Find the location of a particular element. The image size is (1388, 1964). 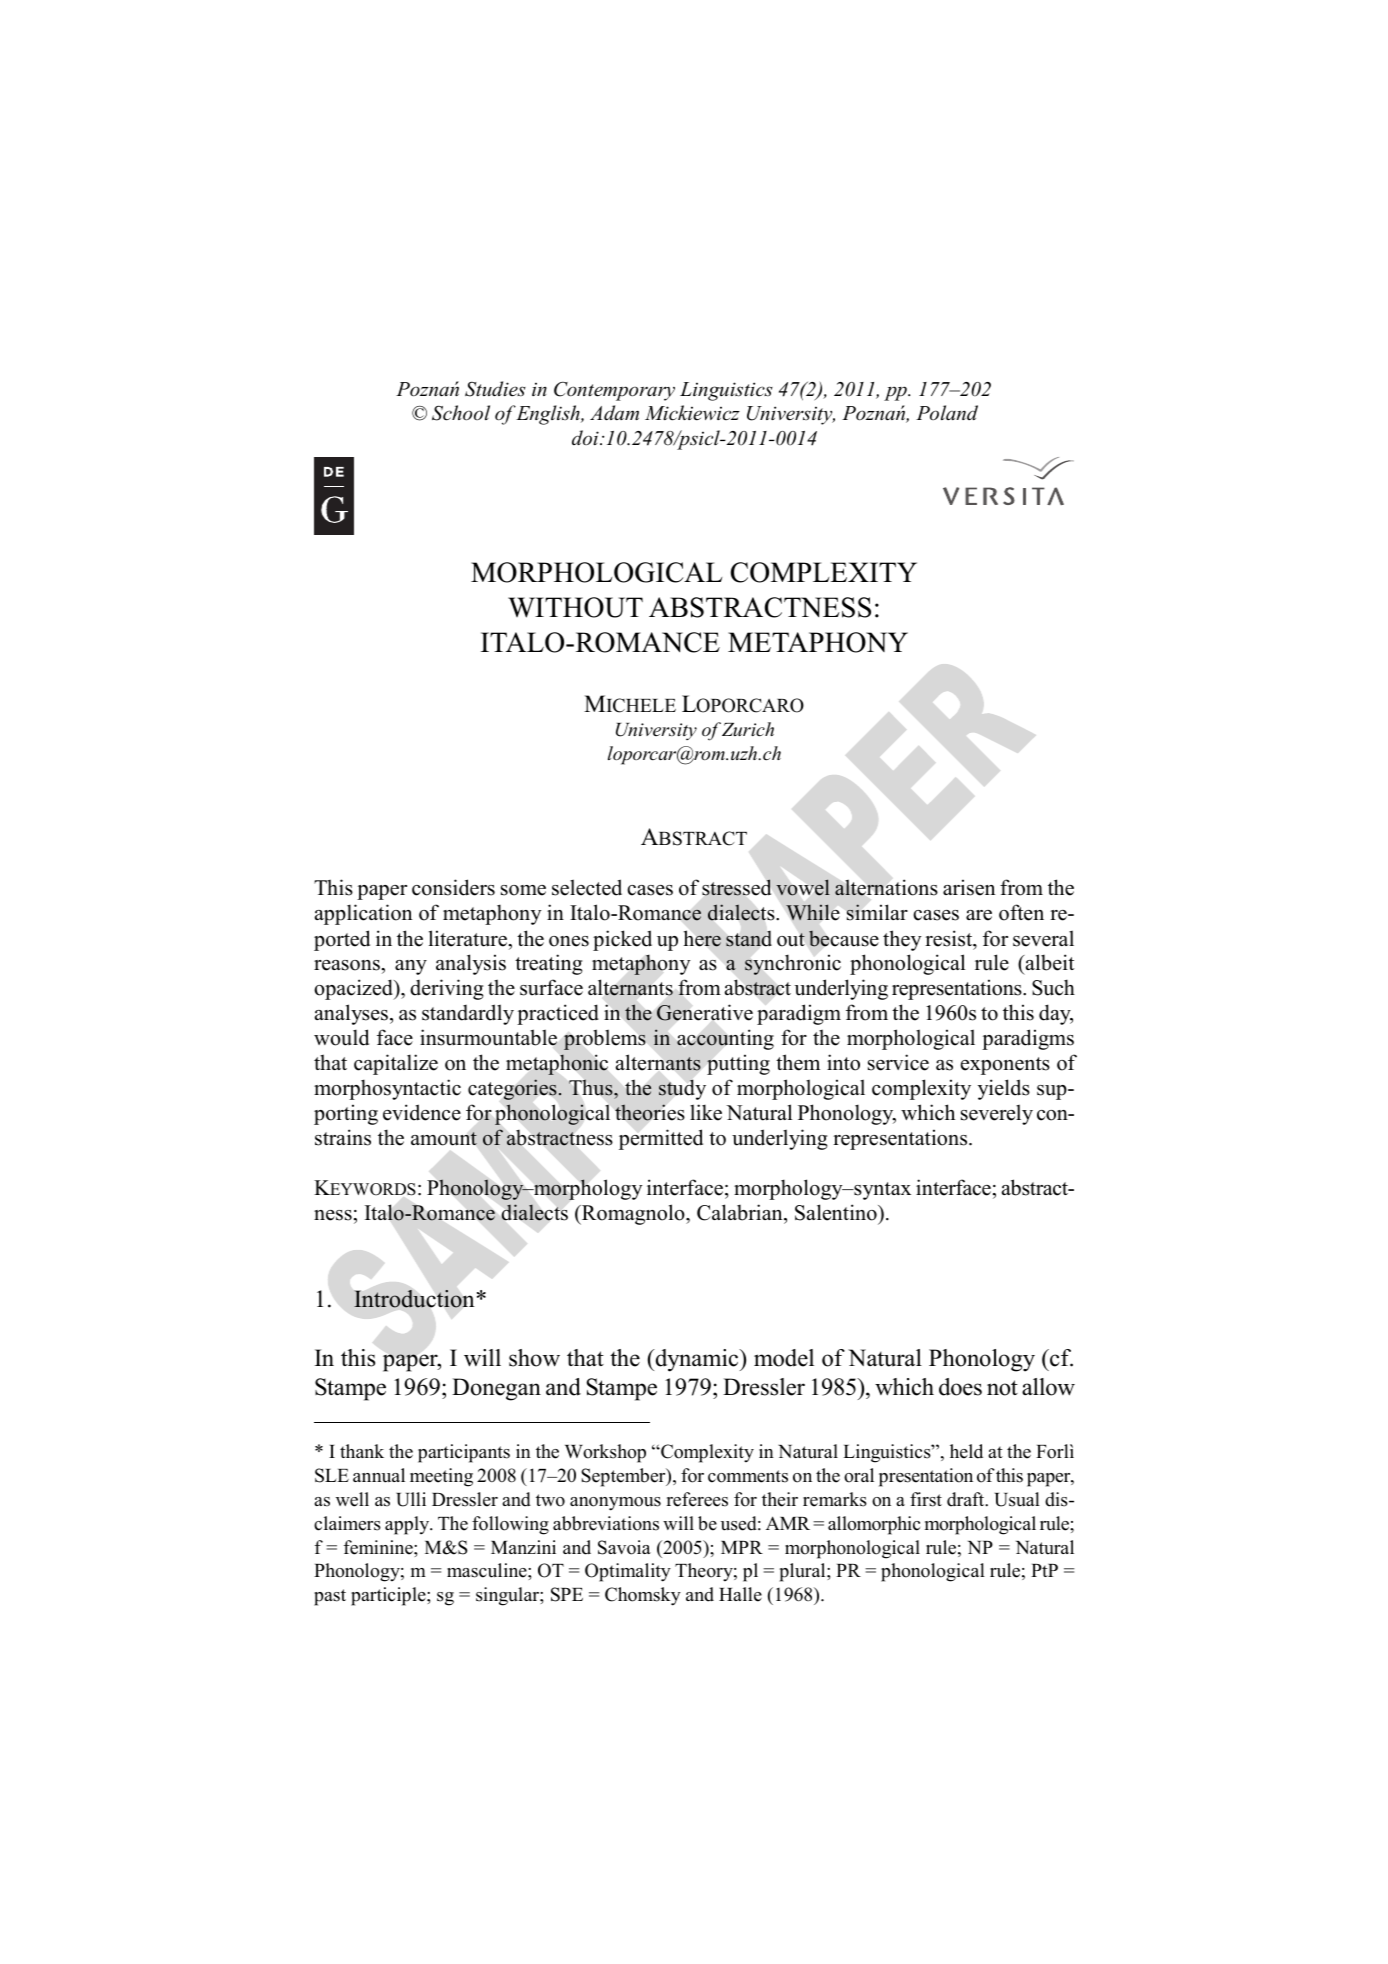

severely is located at coordinates (997, 1114).
